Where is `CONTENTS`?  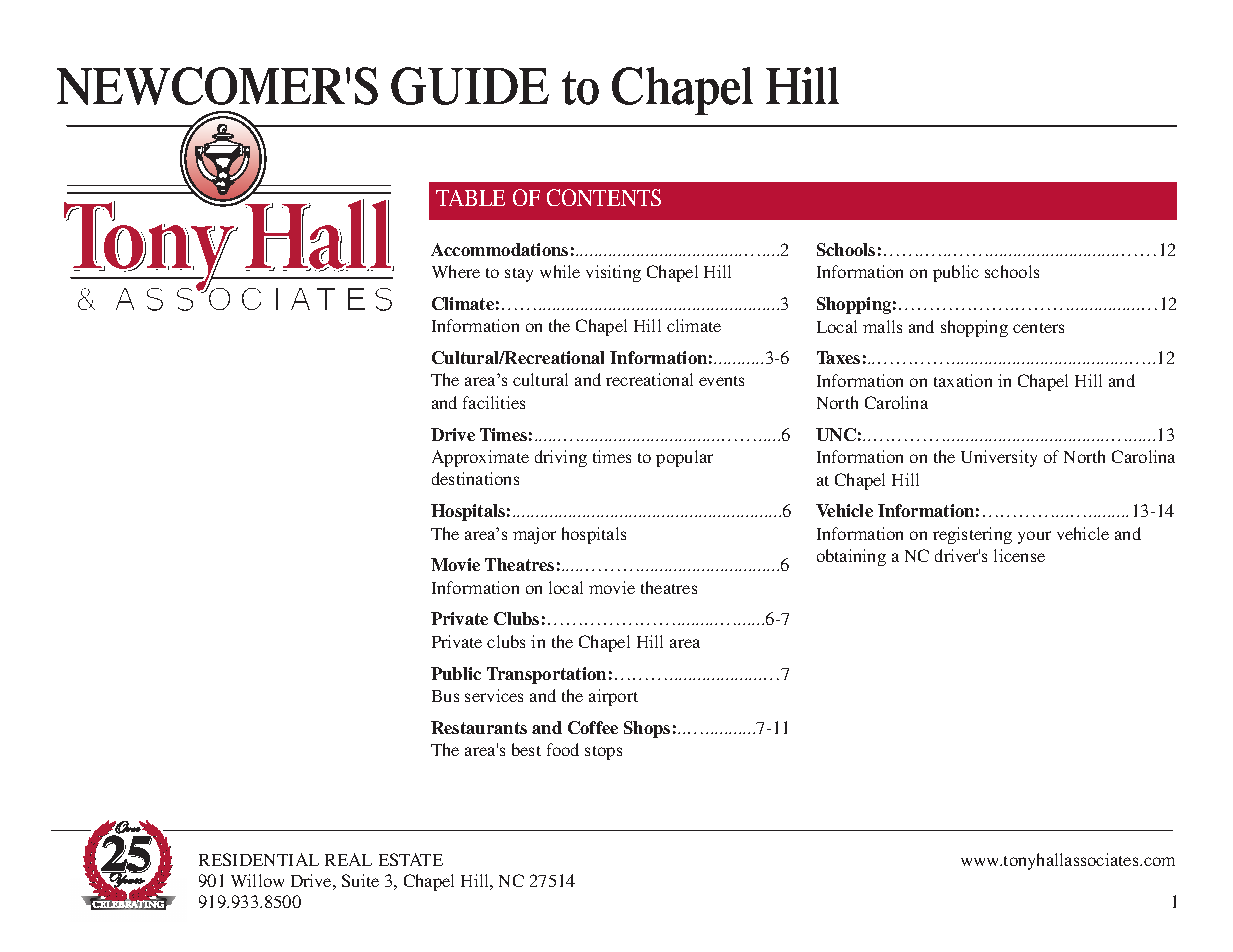
CONTENTS is located at coordinates (604, 197).
